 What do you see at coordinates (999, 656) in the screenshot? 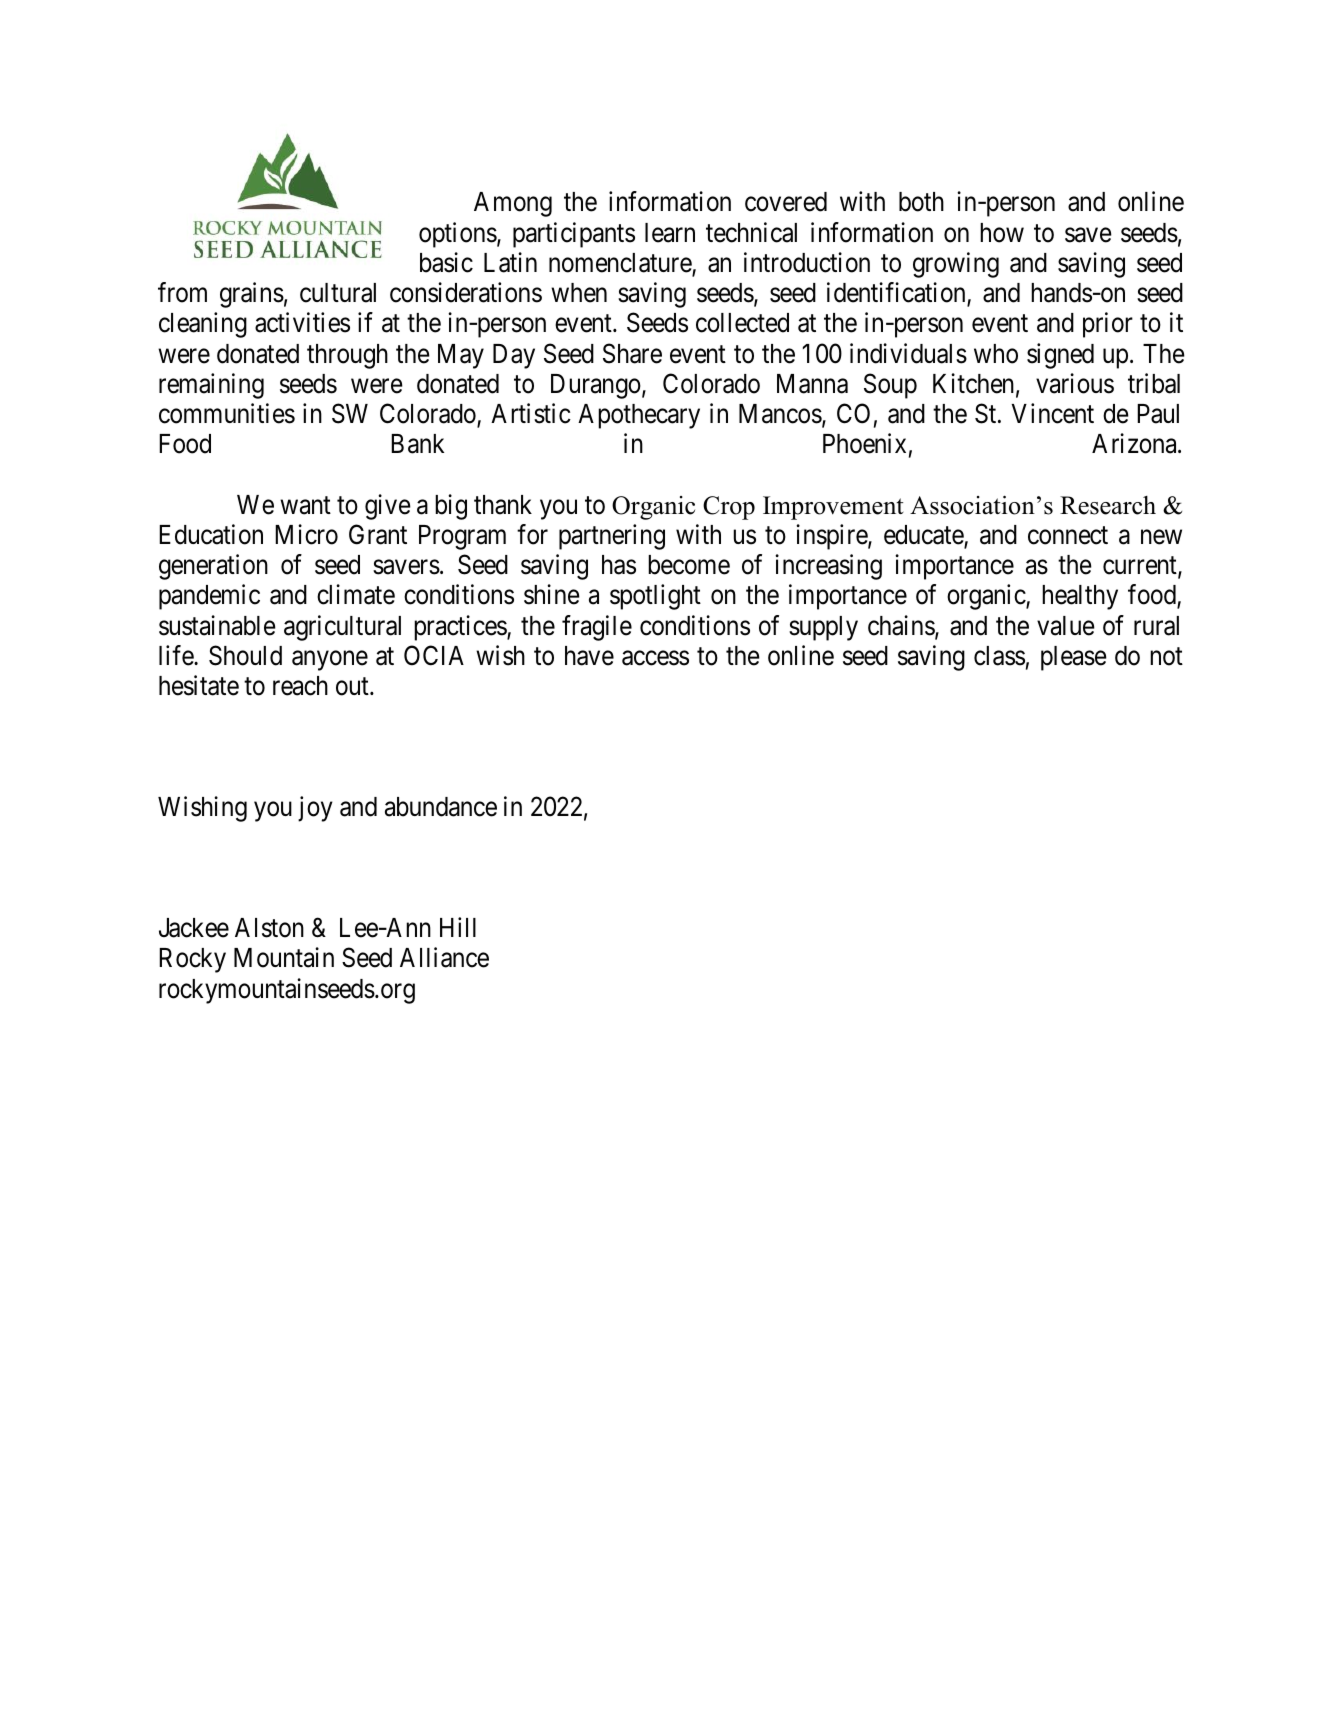
I see `class` at bounding box center [999, 656].
